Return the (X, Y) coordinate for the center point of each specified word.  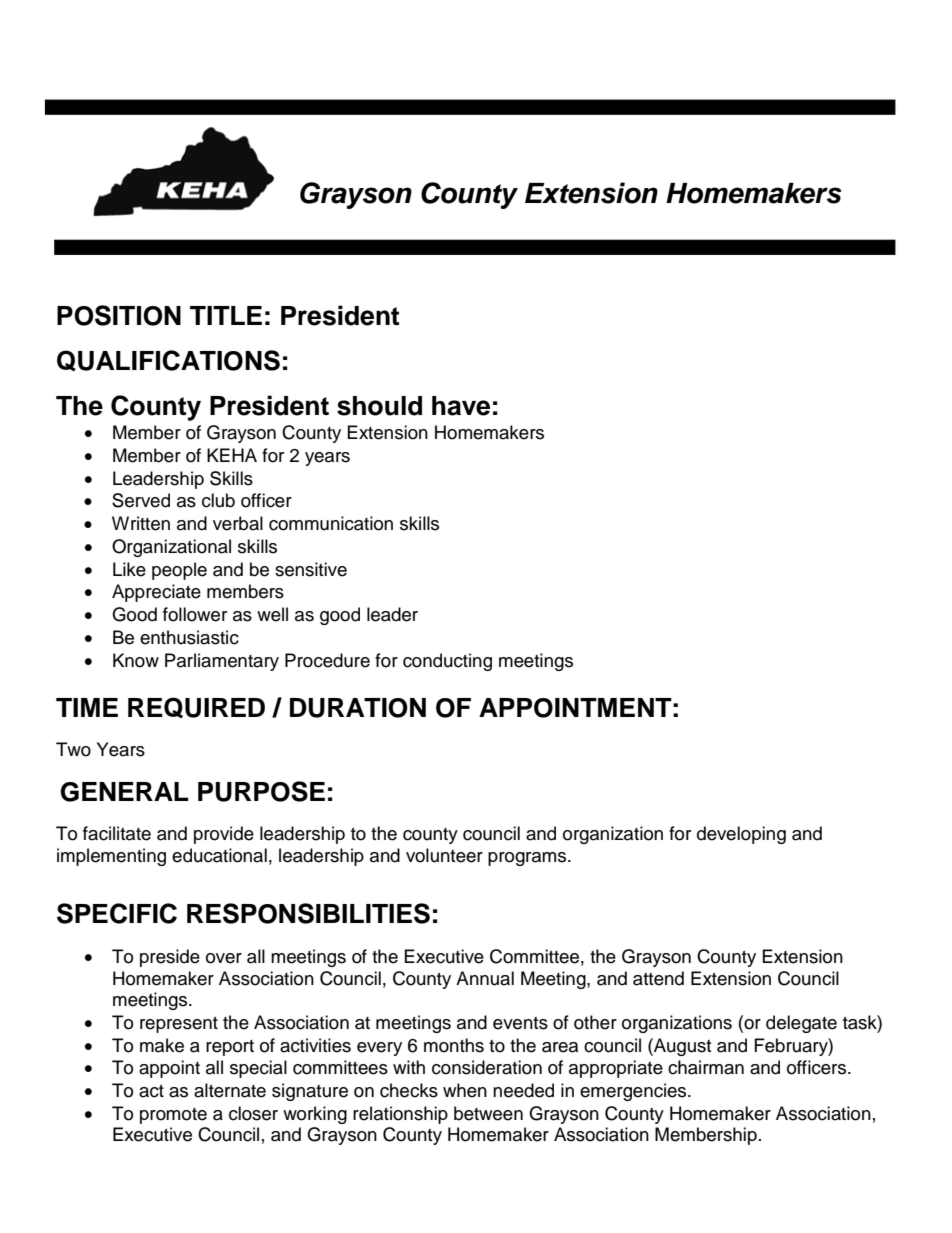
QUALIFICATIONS (168, 360)
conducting (447, 662)
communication (331, 523)
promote (173, 1116)
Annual (485, 978)
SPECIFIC (117, 913)
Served (141, 500)
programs (528, 859)
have (461, 406)
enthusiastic (189, 637)
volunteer (444, 855)
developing (741, 835)
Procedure (327, 660)
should (379, 406)
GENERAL (124, 792)
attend (658, 978)
